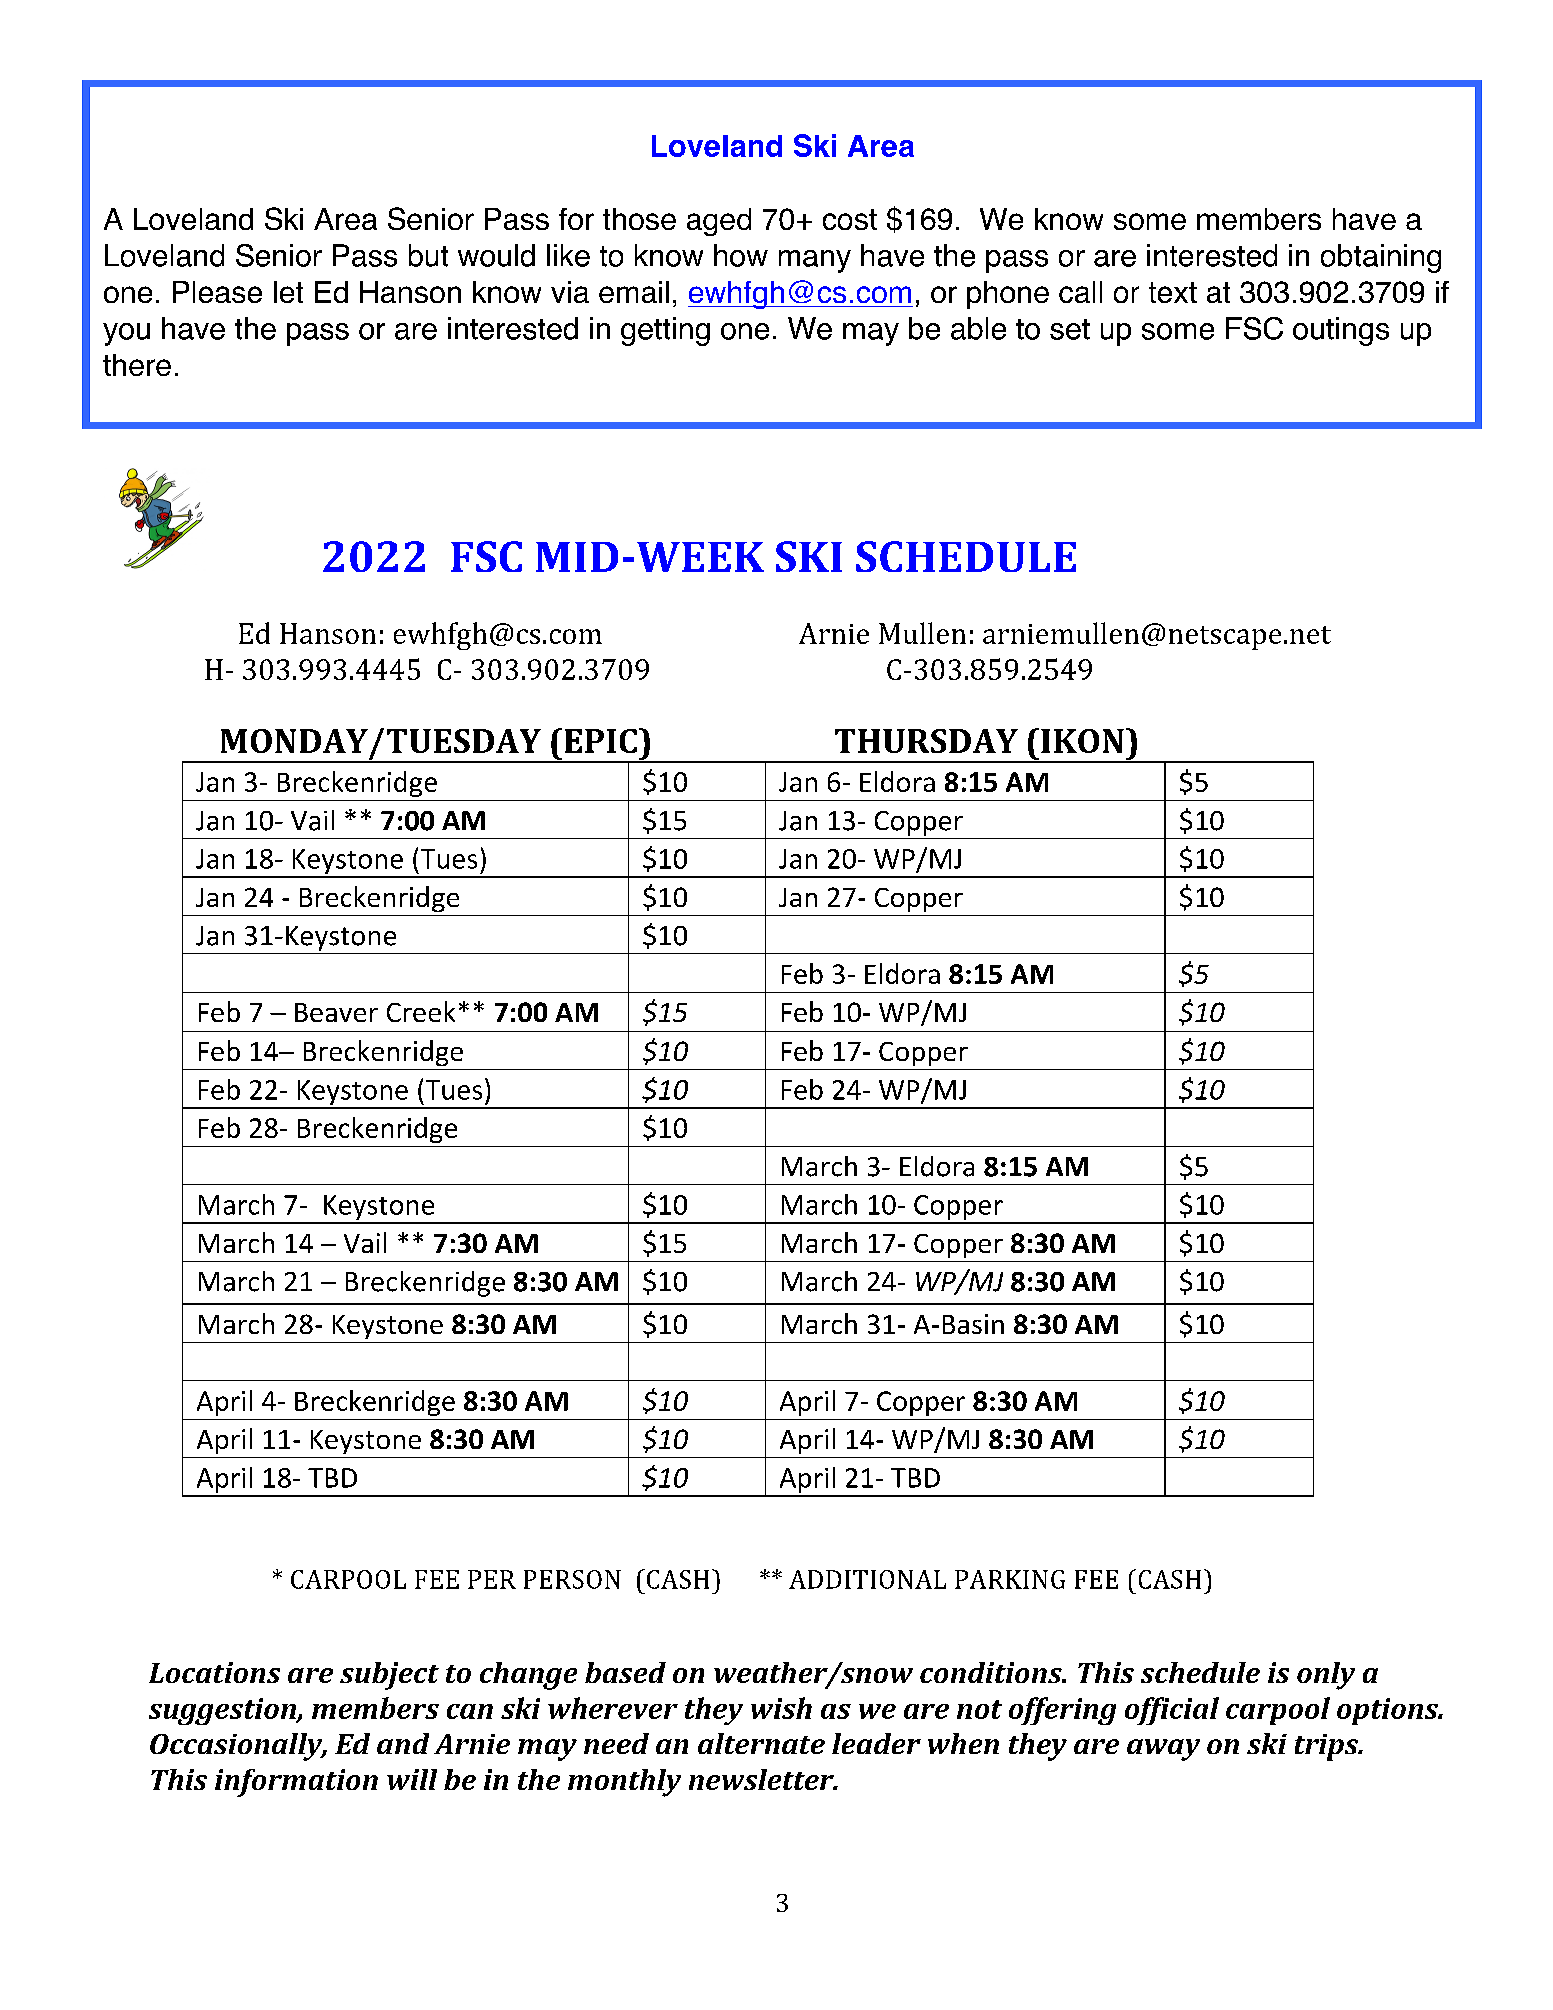 The height and width of the screenshot is (2010, 1553). What do you see at coordinates (223, 1711) in the screenshot?
I see `suggestion` at bounding box center [223, 1711].
